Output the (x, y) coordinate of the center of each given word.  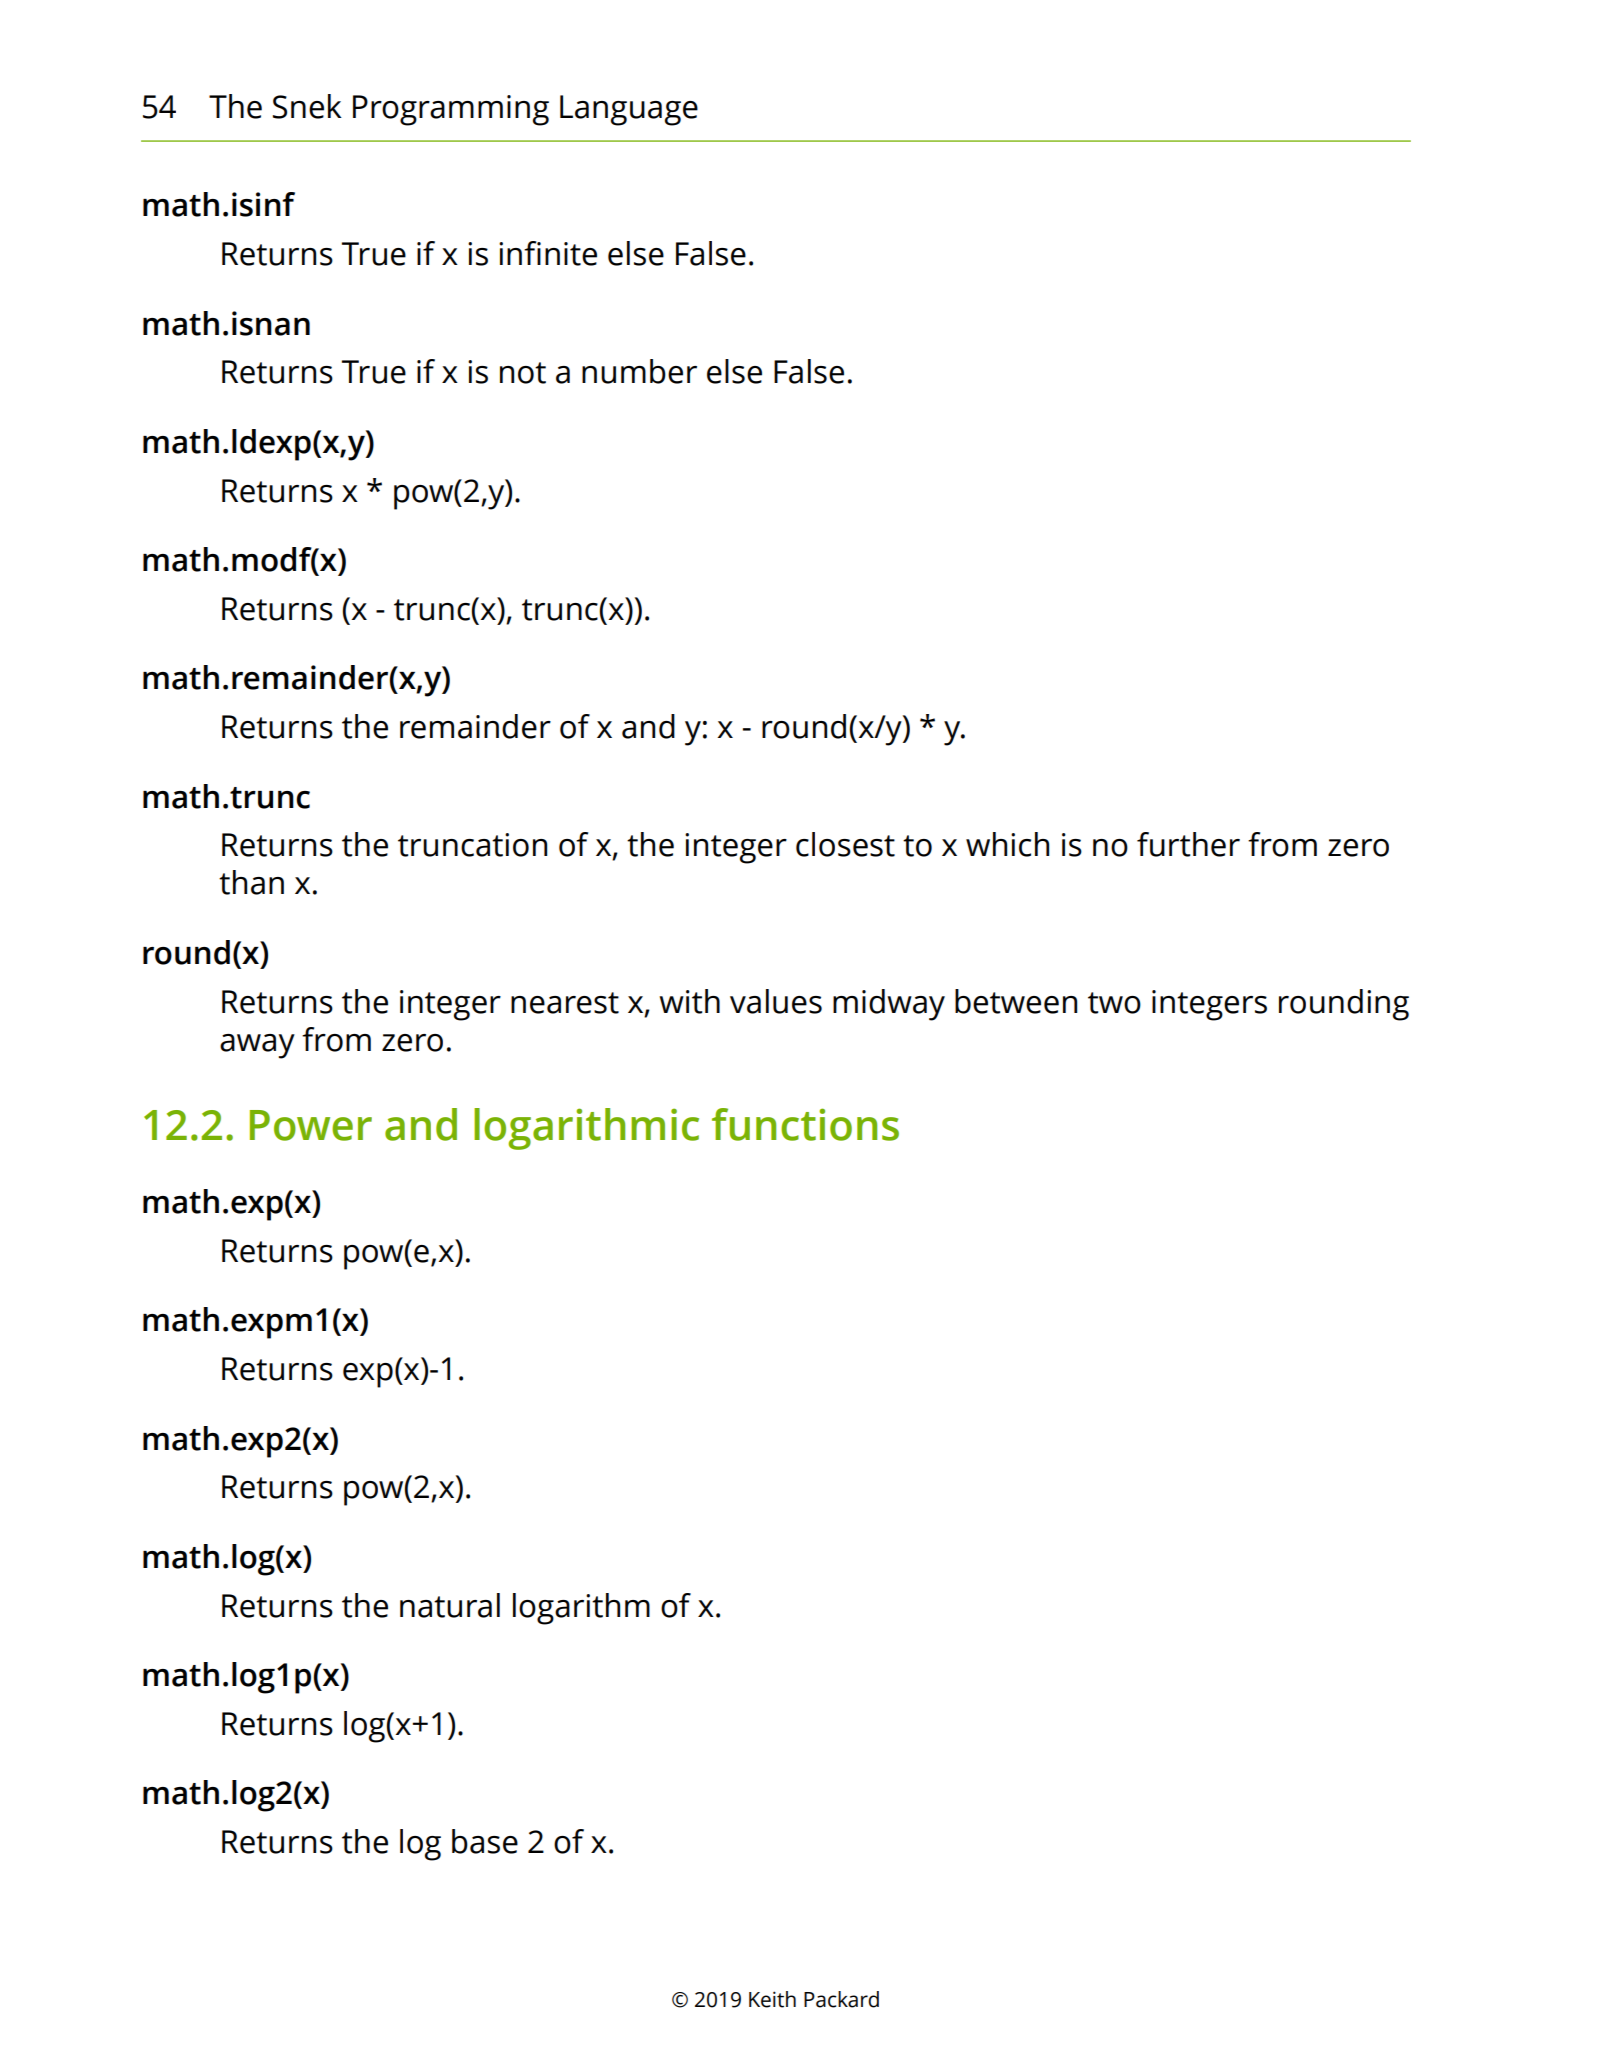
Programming (451, 110)
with (689, 1001)
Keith (772, 1999)
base (485, 1841)
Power (311, 1125)
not (523, 373)
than (251, 882)
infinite (548, 253)
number (639, 371)
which (1007, 844)
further (1188, 844)
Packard (841, 1999)
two (1114, 1003)
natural (450, 1605)
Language (629, 110)
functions (805, 1124)
